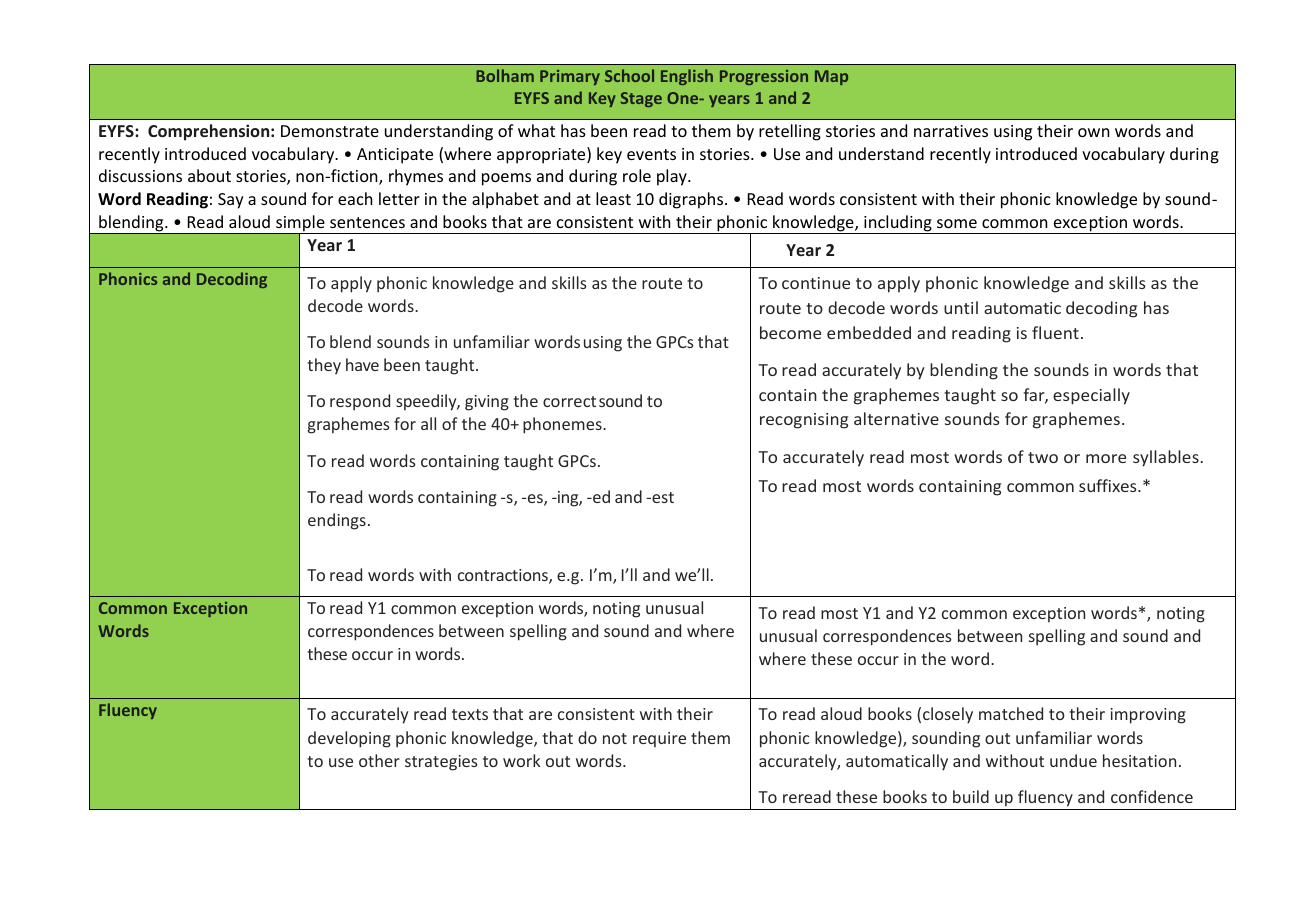  Describe the element at coordinates (641, 99) in the document. I see `Stage` at that location.
